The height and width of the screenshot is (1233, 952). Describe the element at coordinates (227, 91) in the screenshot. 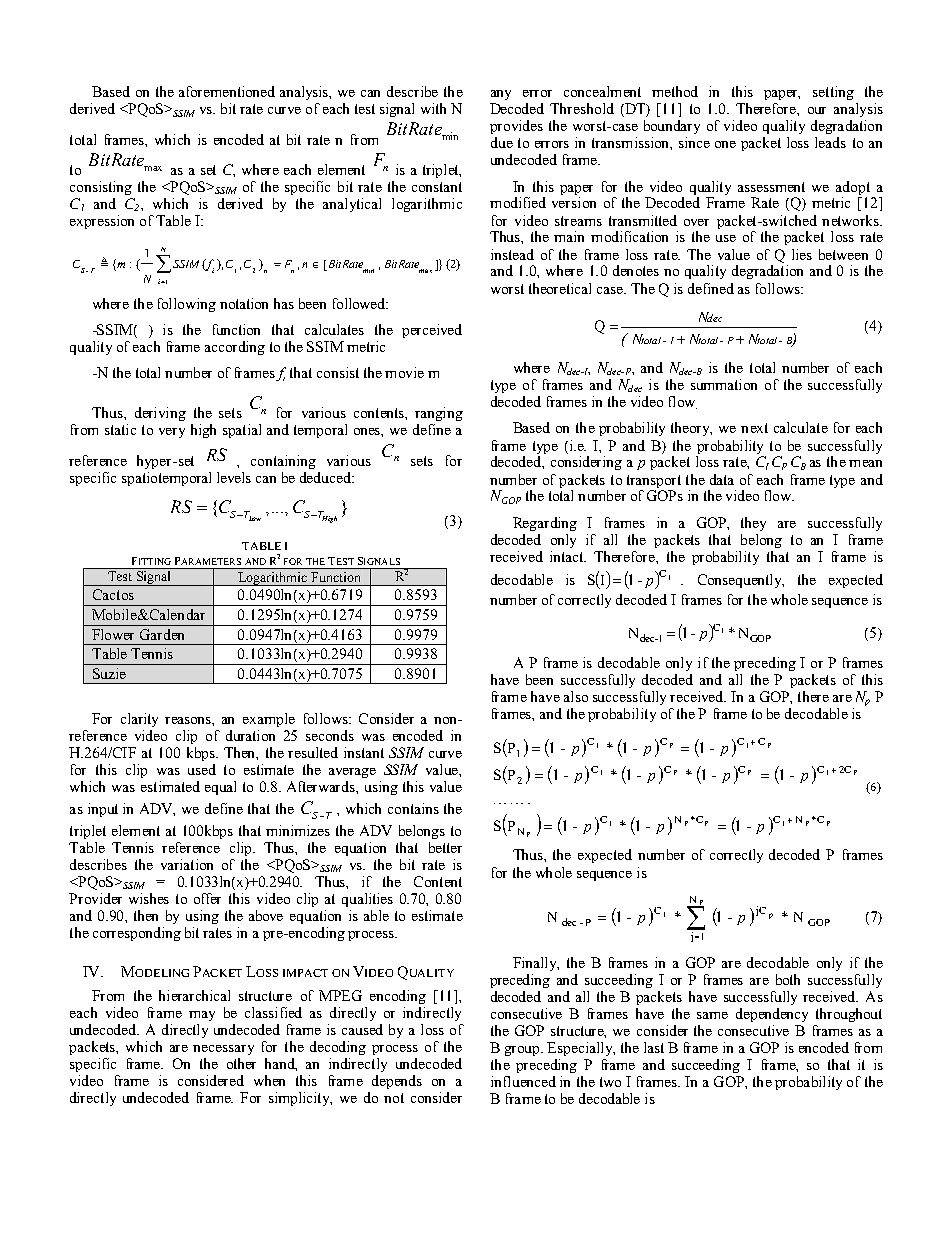

I see `aforementioned` at that location.
